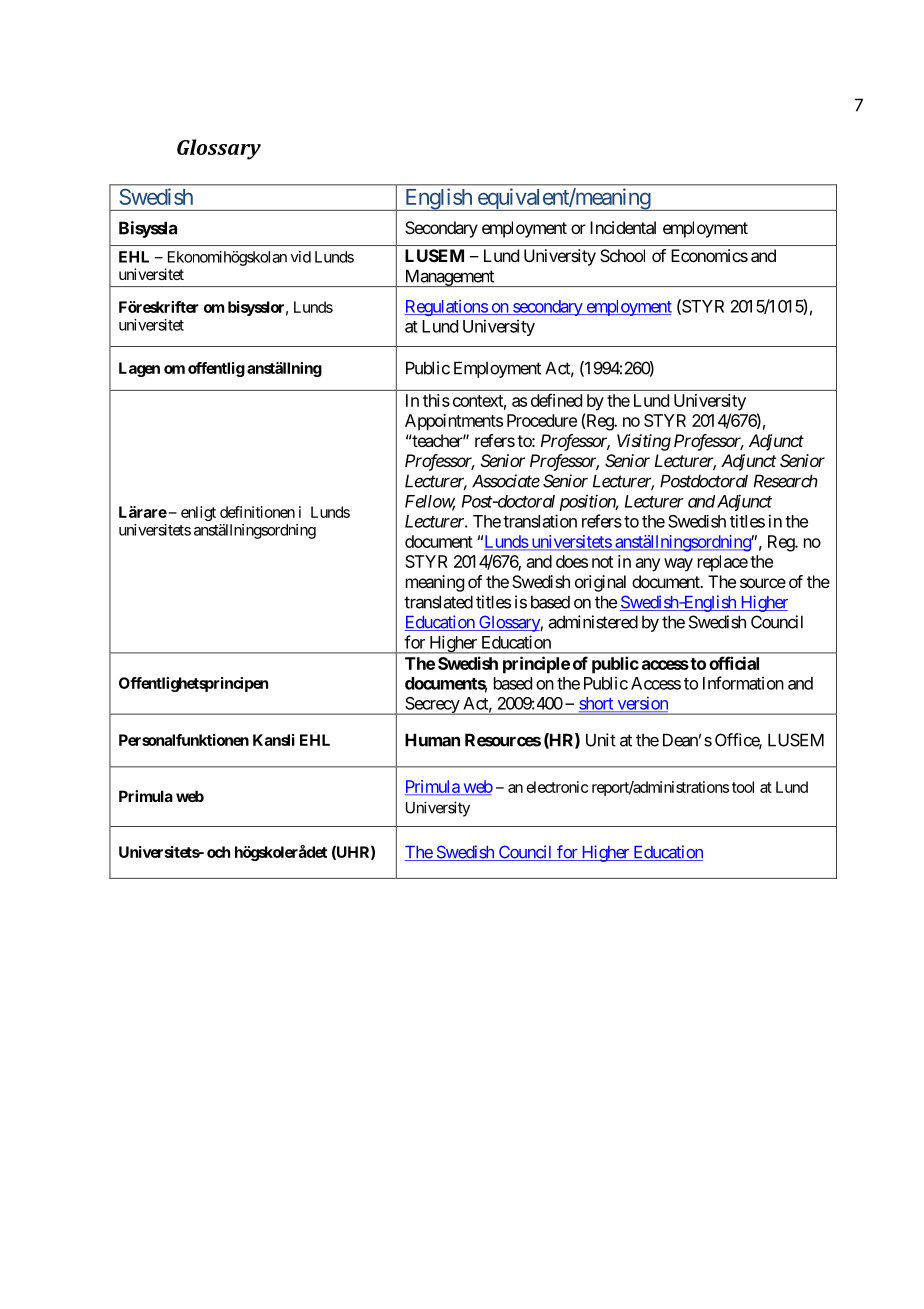 This screenshot has width=924, height=1309. I want to click on Economics, so click(709, 255).
